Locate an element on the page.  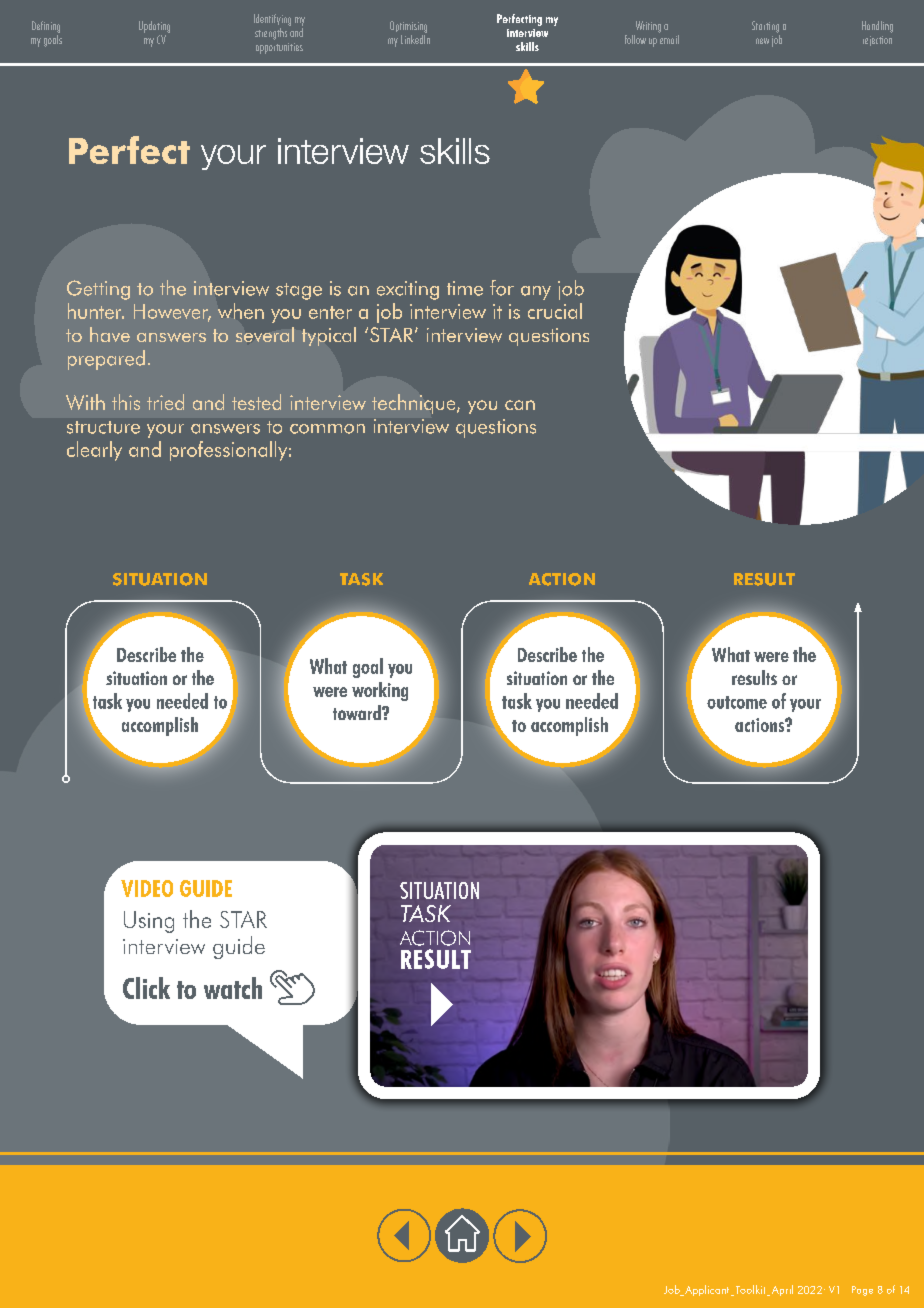
Click is located at coordinates (146, 988).
